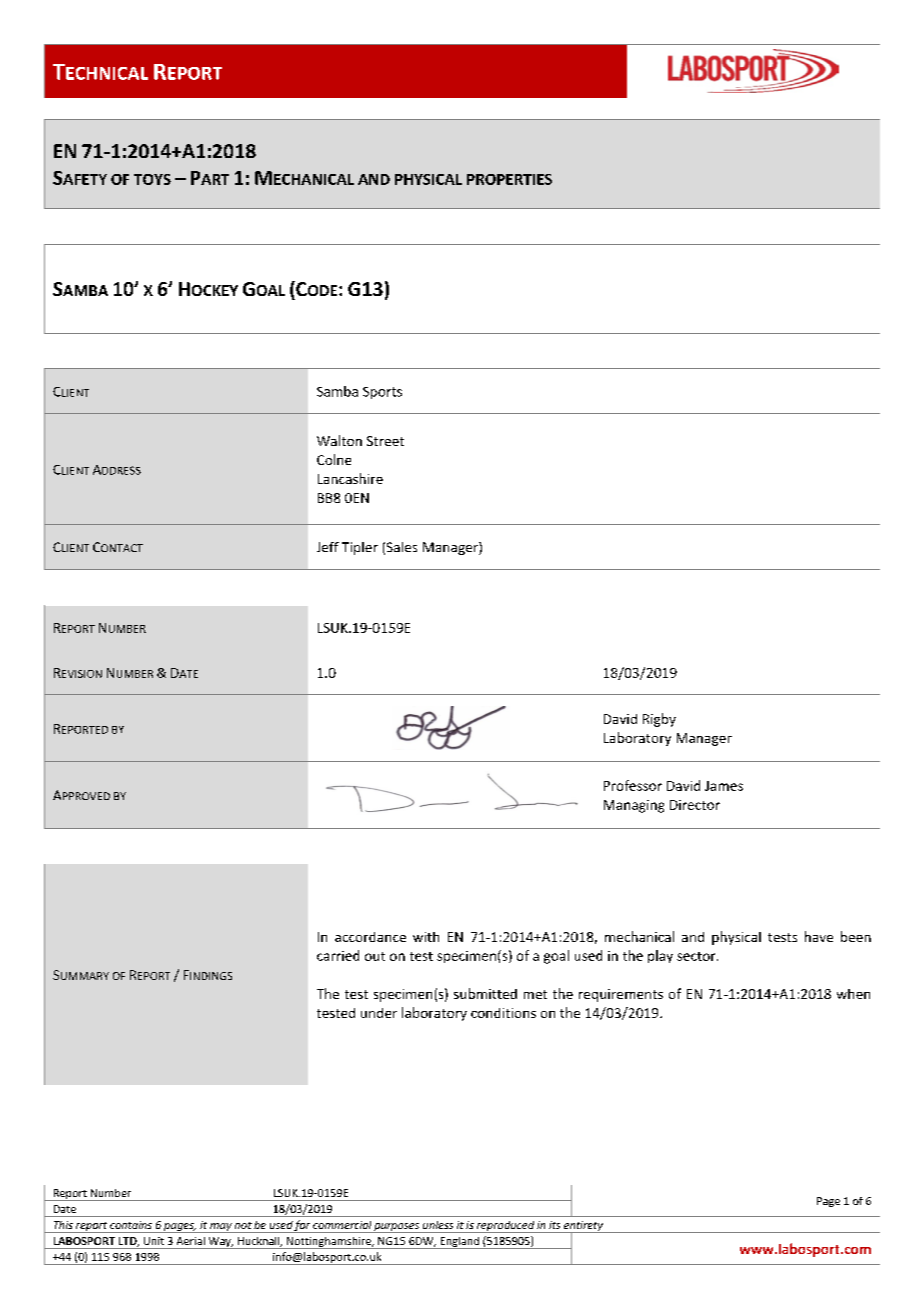 The image size is (924, 1308). I want to click on Sports, so click(382, 393).
